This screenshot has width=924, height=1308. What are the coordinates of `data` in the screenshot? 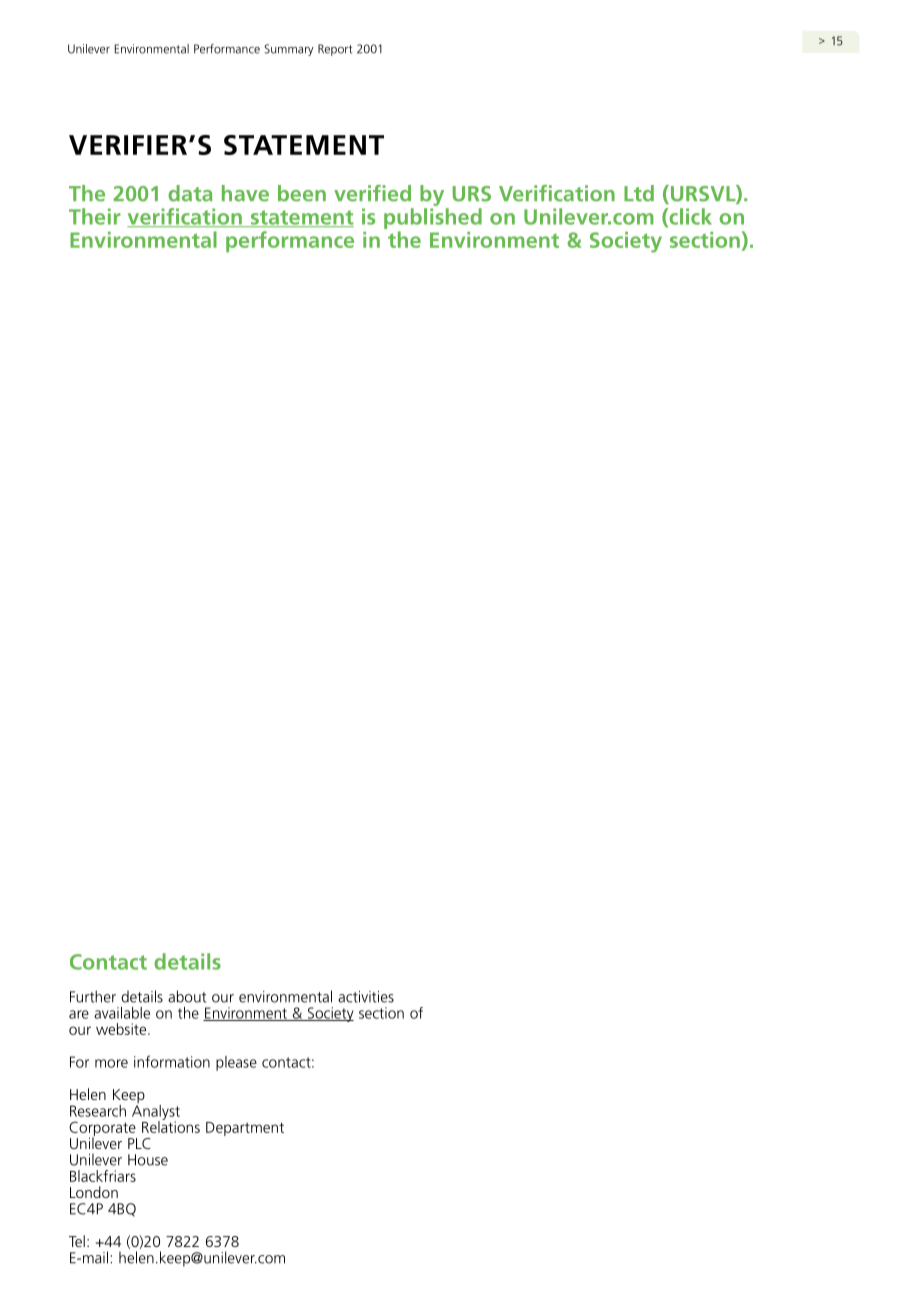 It's located at (190, 193).
